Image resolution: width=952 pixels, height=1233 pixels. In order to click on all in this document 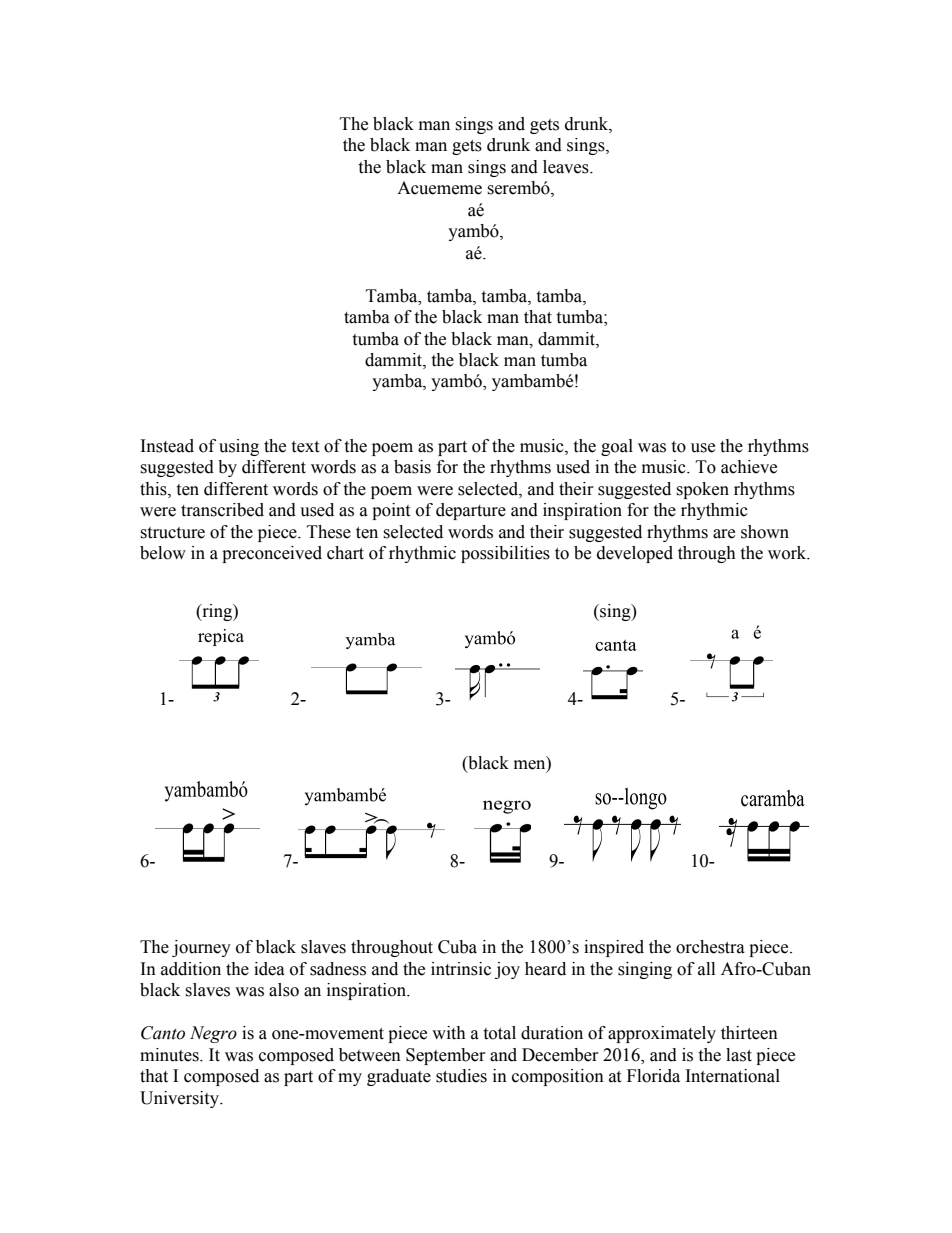, I will do `click(706, 969)`.
